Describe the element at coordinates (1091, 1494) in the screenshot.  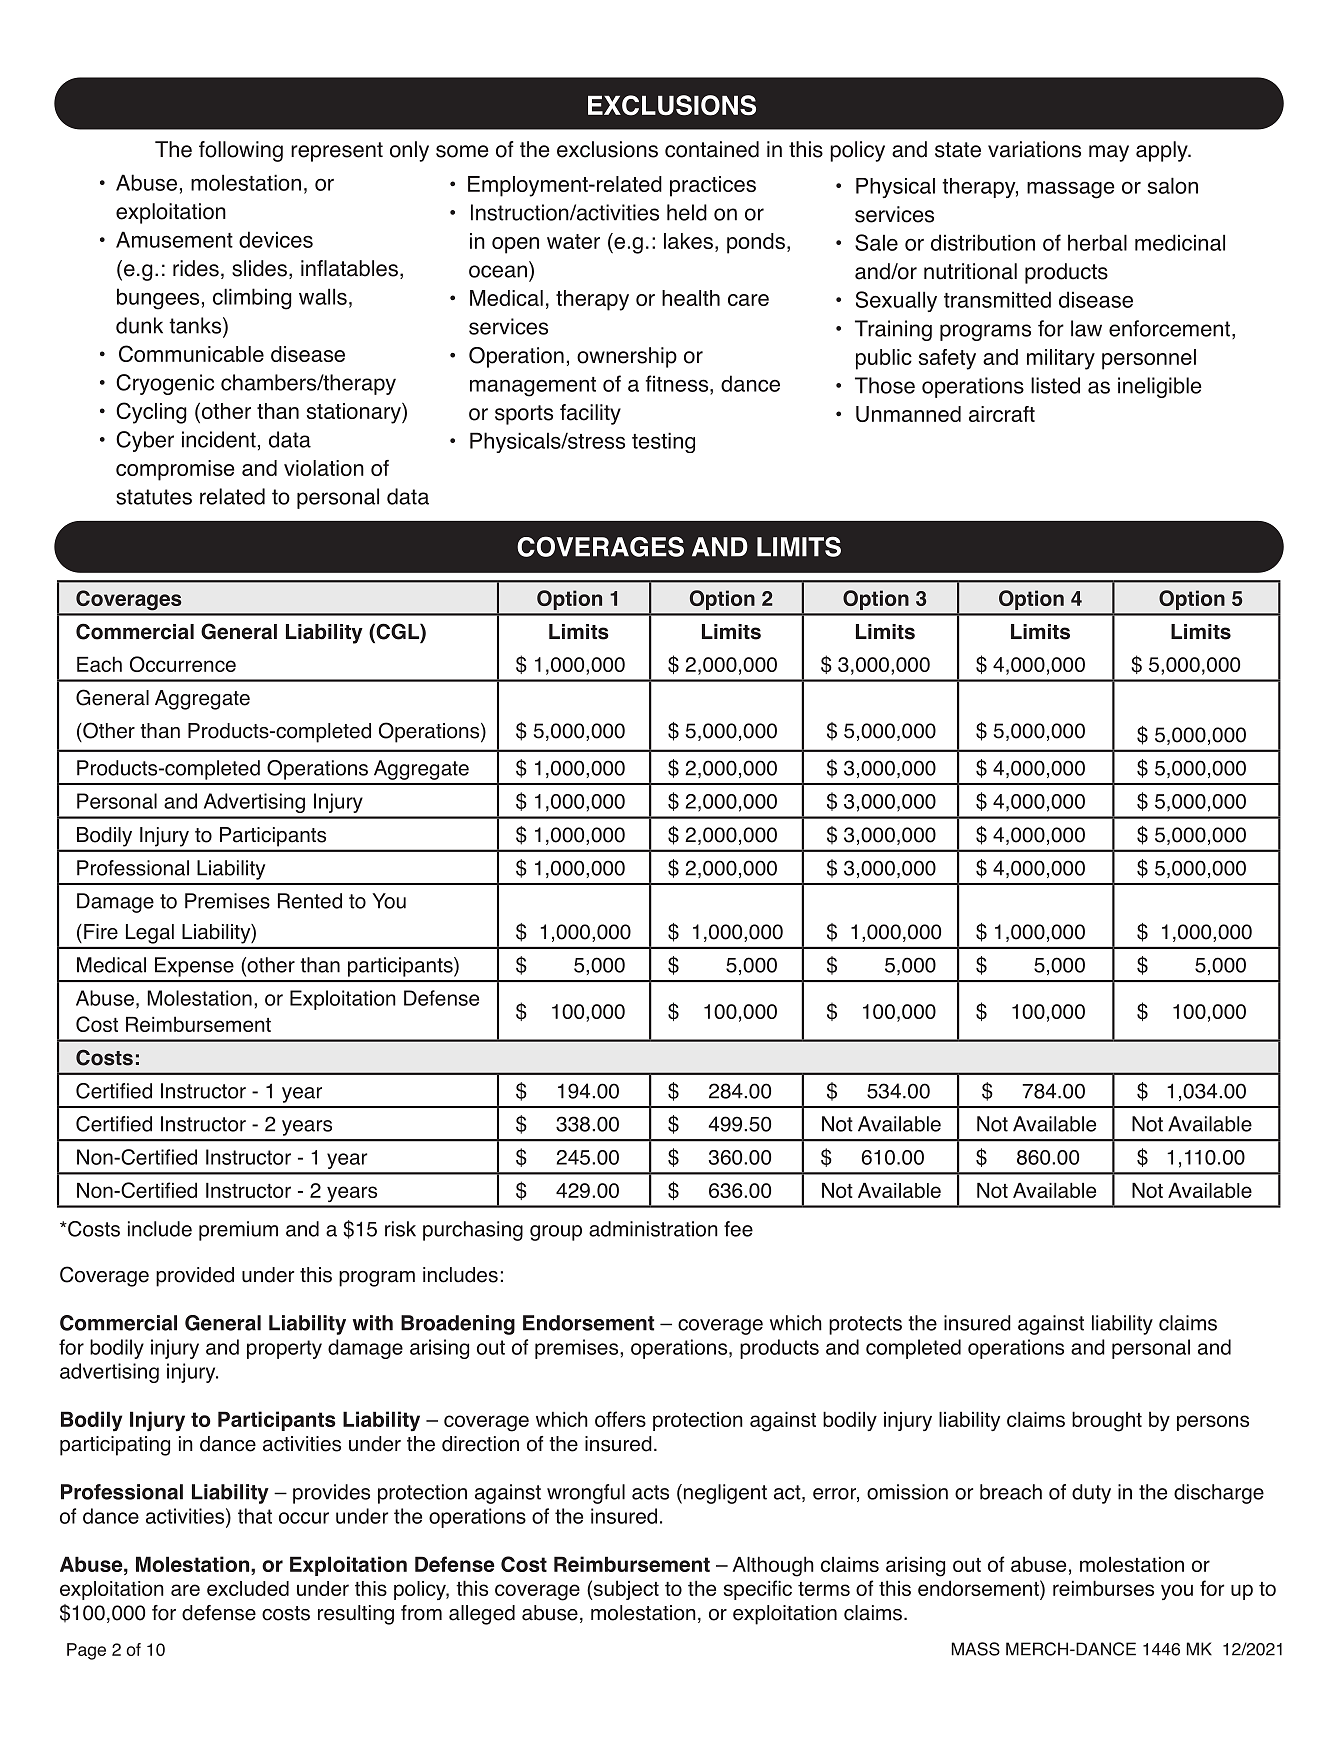
I see `duty` at that location.
